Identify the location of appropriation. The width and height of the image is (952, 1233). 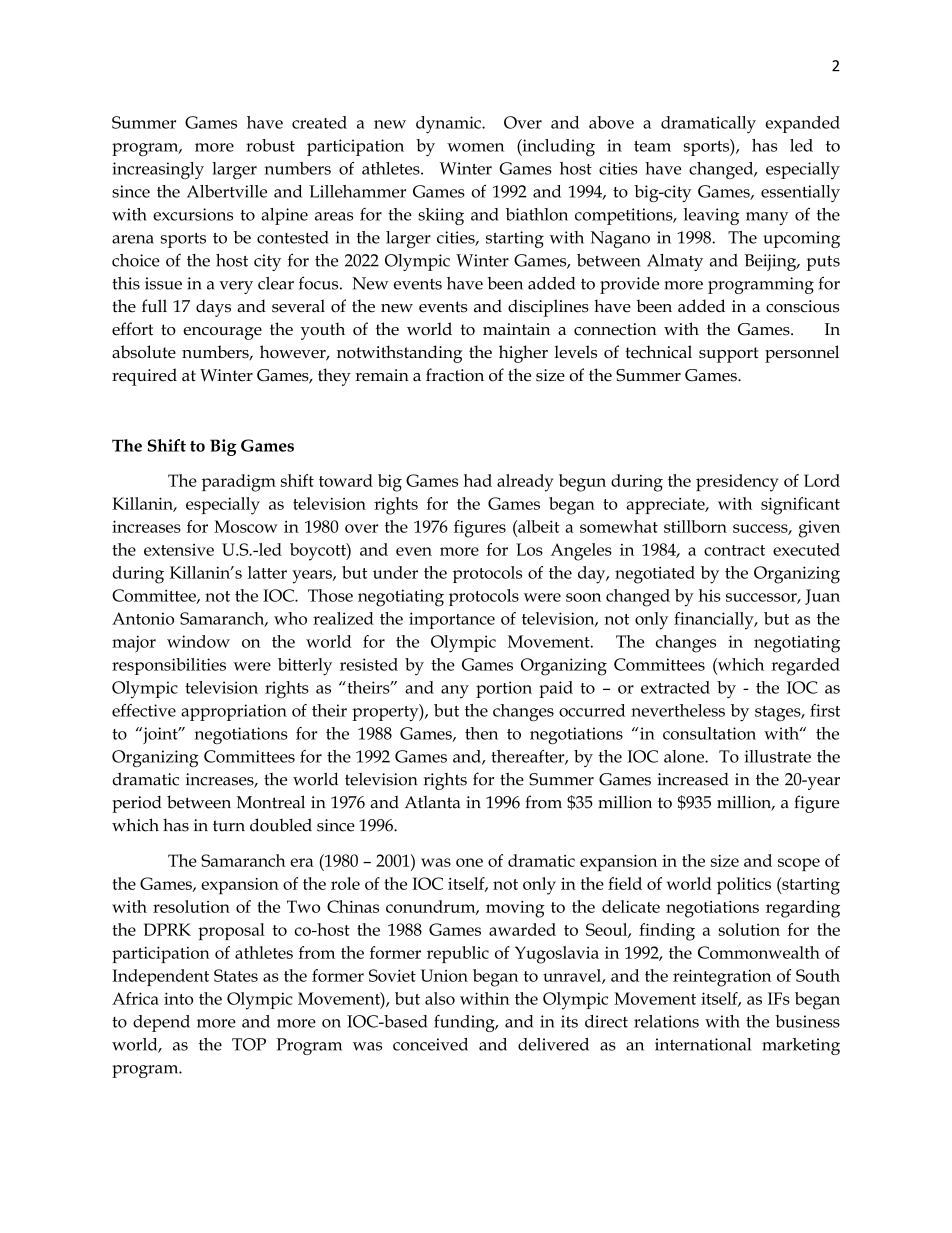
(234, 712).
